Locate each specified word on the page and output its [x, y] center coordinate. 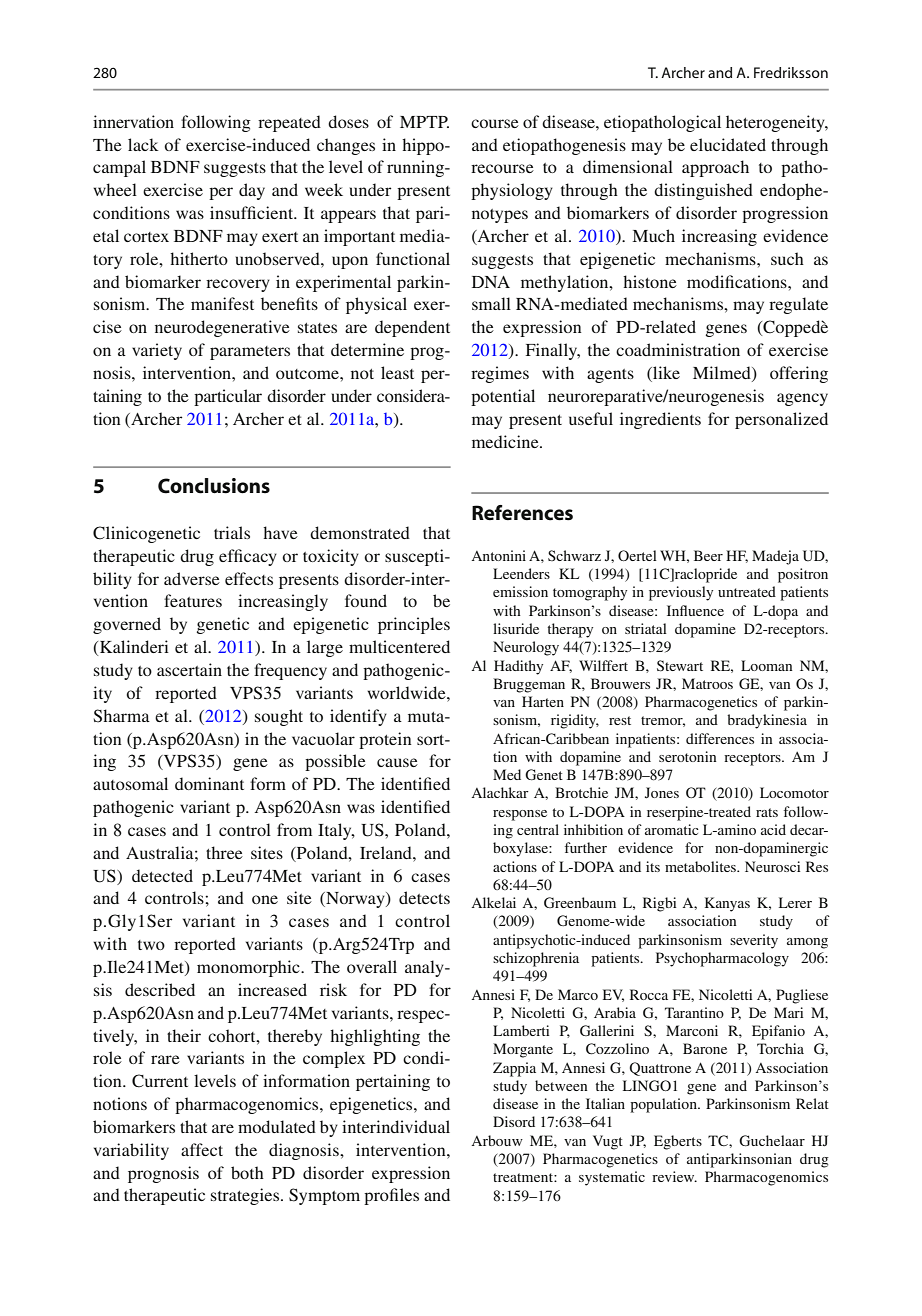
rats [767, 812]
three [224, 852]
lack [143, 144]
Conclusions [214, 486]
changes [346, 146]
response [520, 815]
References [522, 513]
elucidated [728, 144]
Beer [708, 555]
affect [202, 1149]
